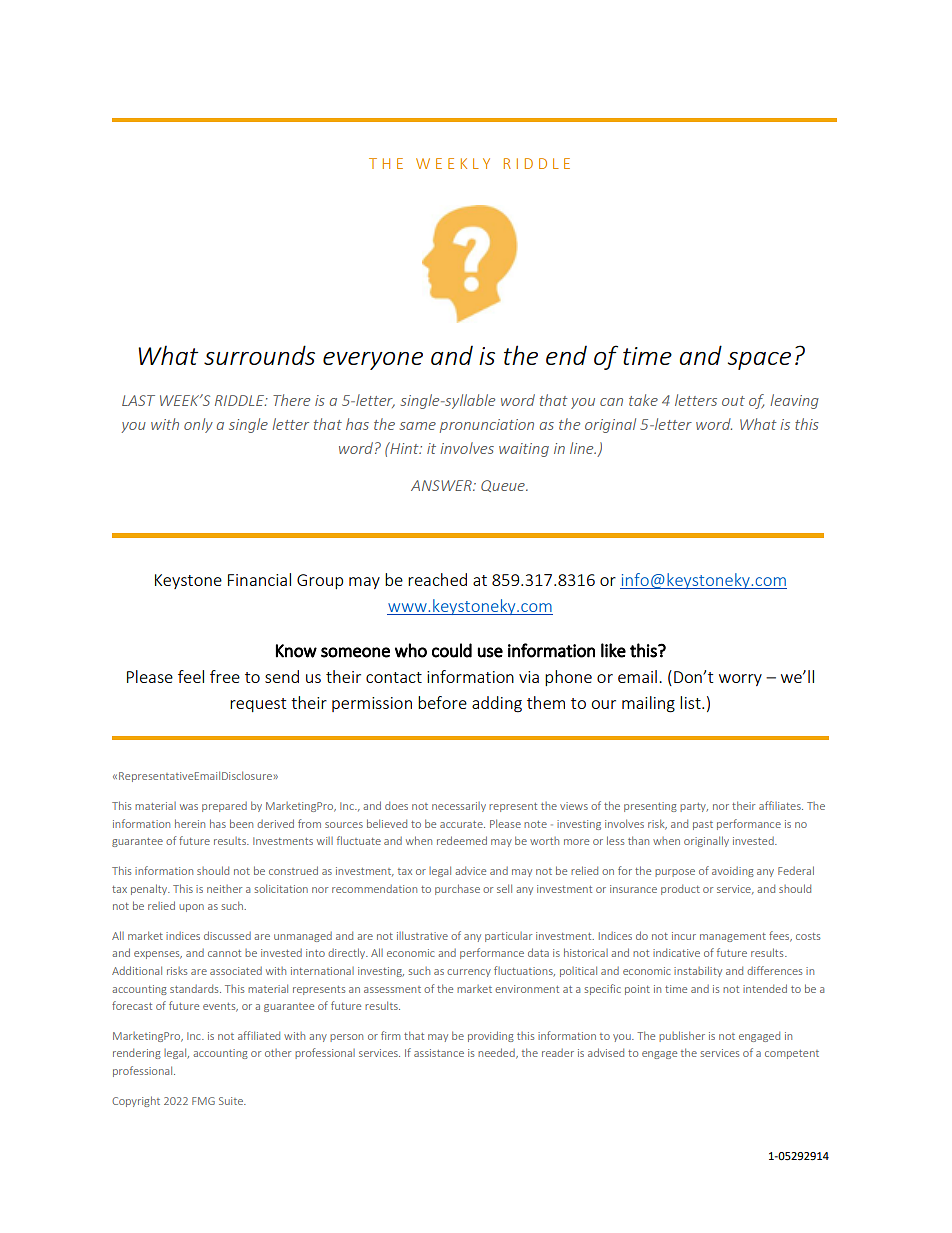  Describe the element at coordinates (487, 426) in the document. I see `pronunciation` at that location.
